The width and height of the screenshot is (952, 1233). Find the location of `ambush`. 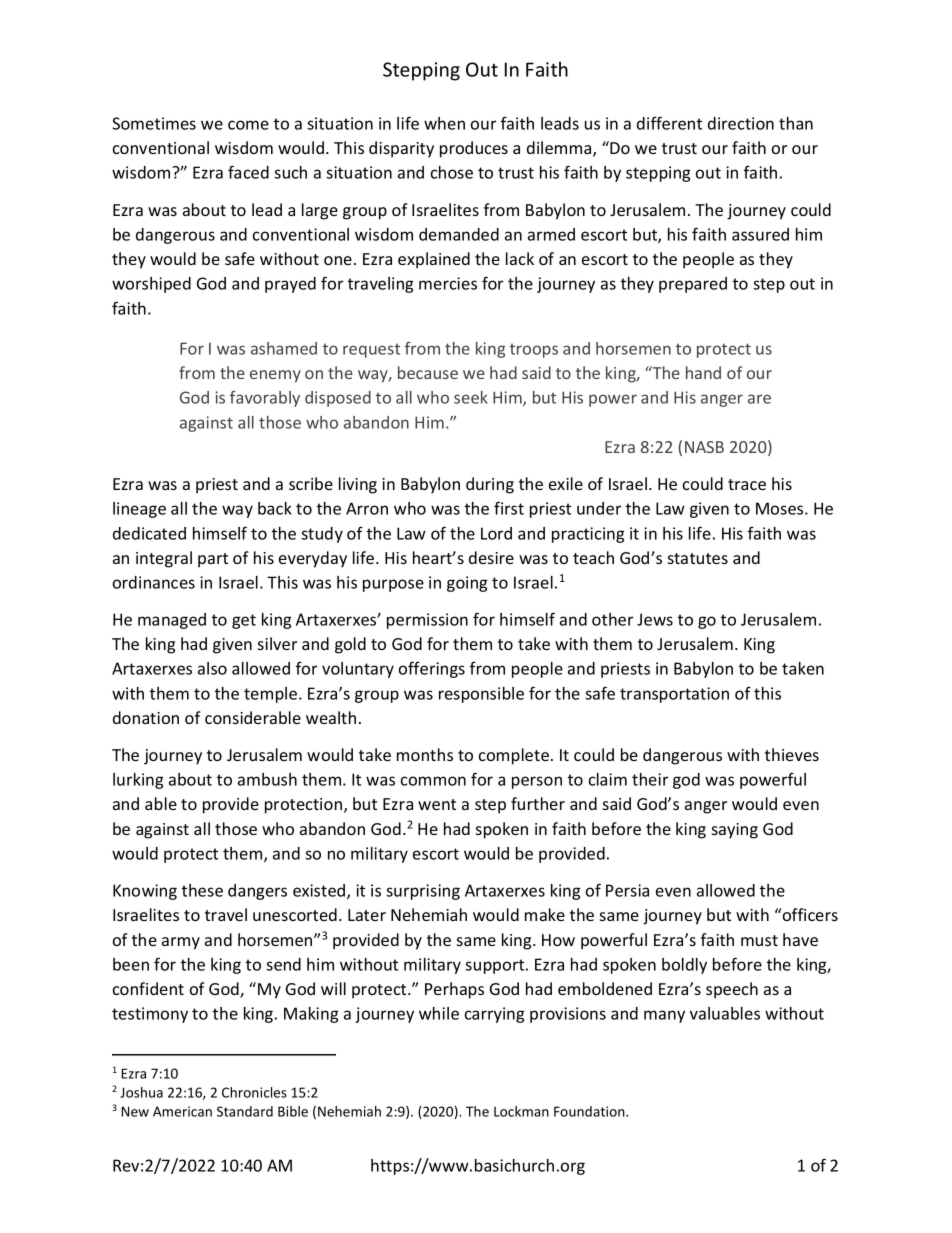

ambush is located at coordinates (267, 779).
